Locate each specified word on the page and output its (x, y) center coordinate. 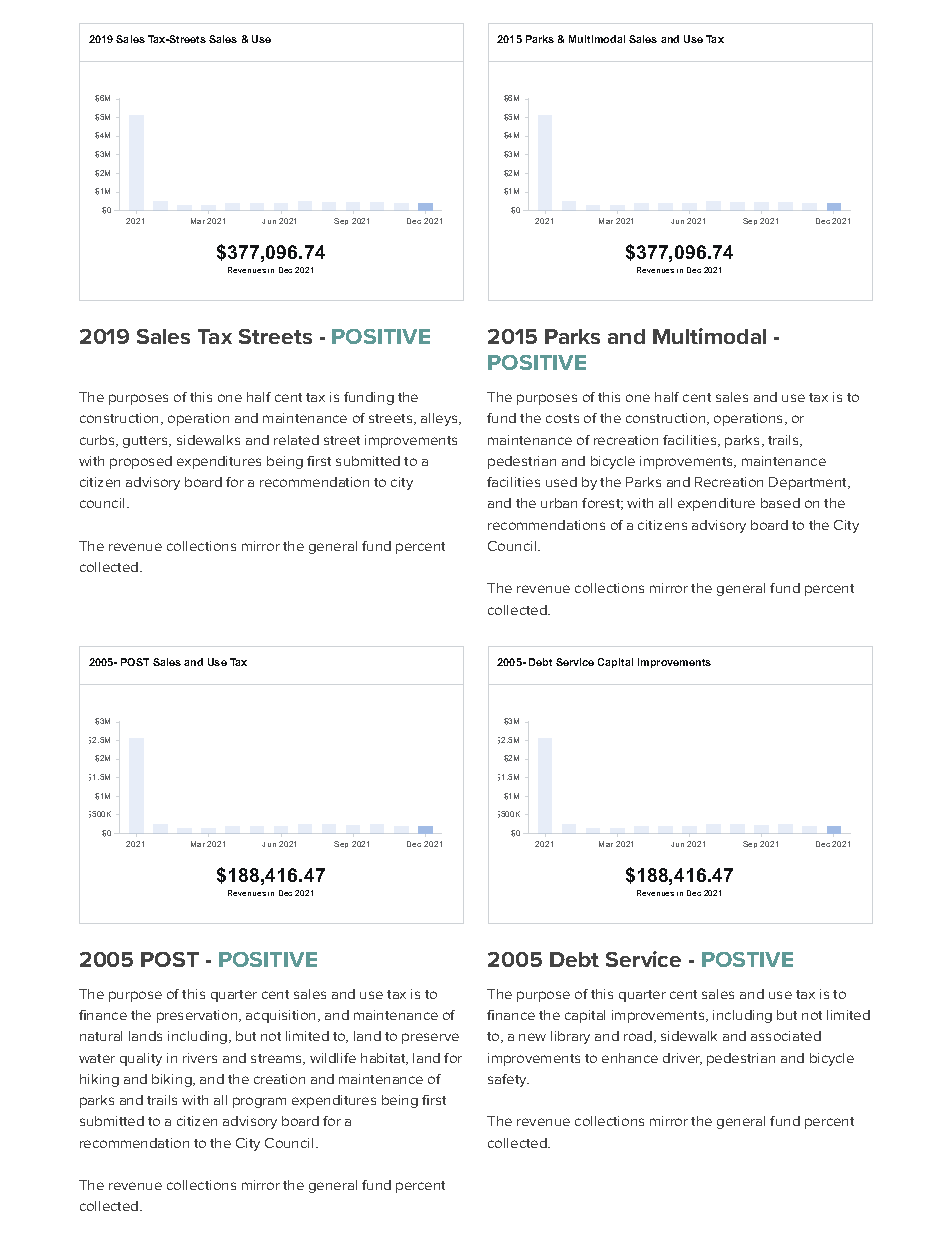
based (780, 503)
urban (559, 503)
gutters (146, 442)
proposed (141, 462)
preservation (198, 1016)
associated (786, 1036)
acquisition (282, 1016)
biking (173, 1080)
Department (809, 483)
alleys (440, 419)
